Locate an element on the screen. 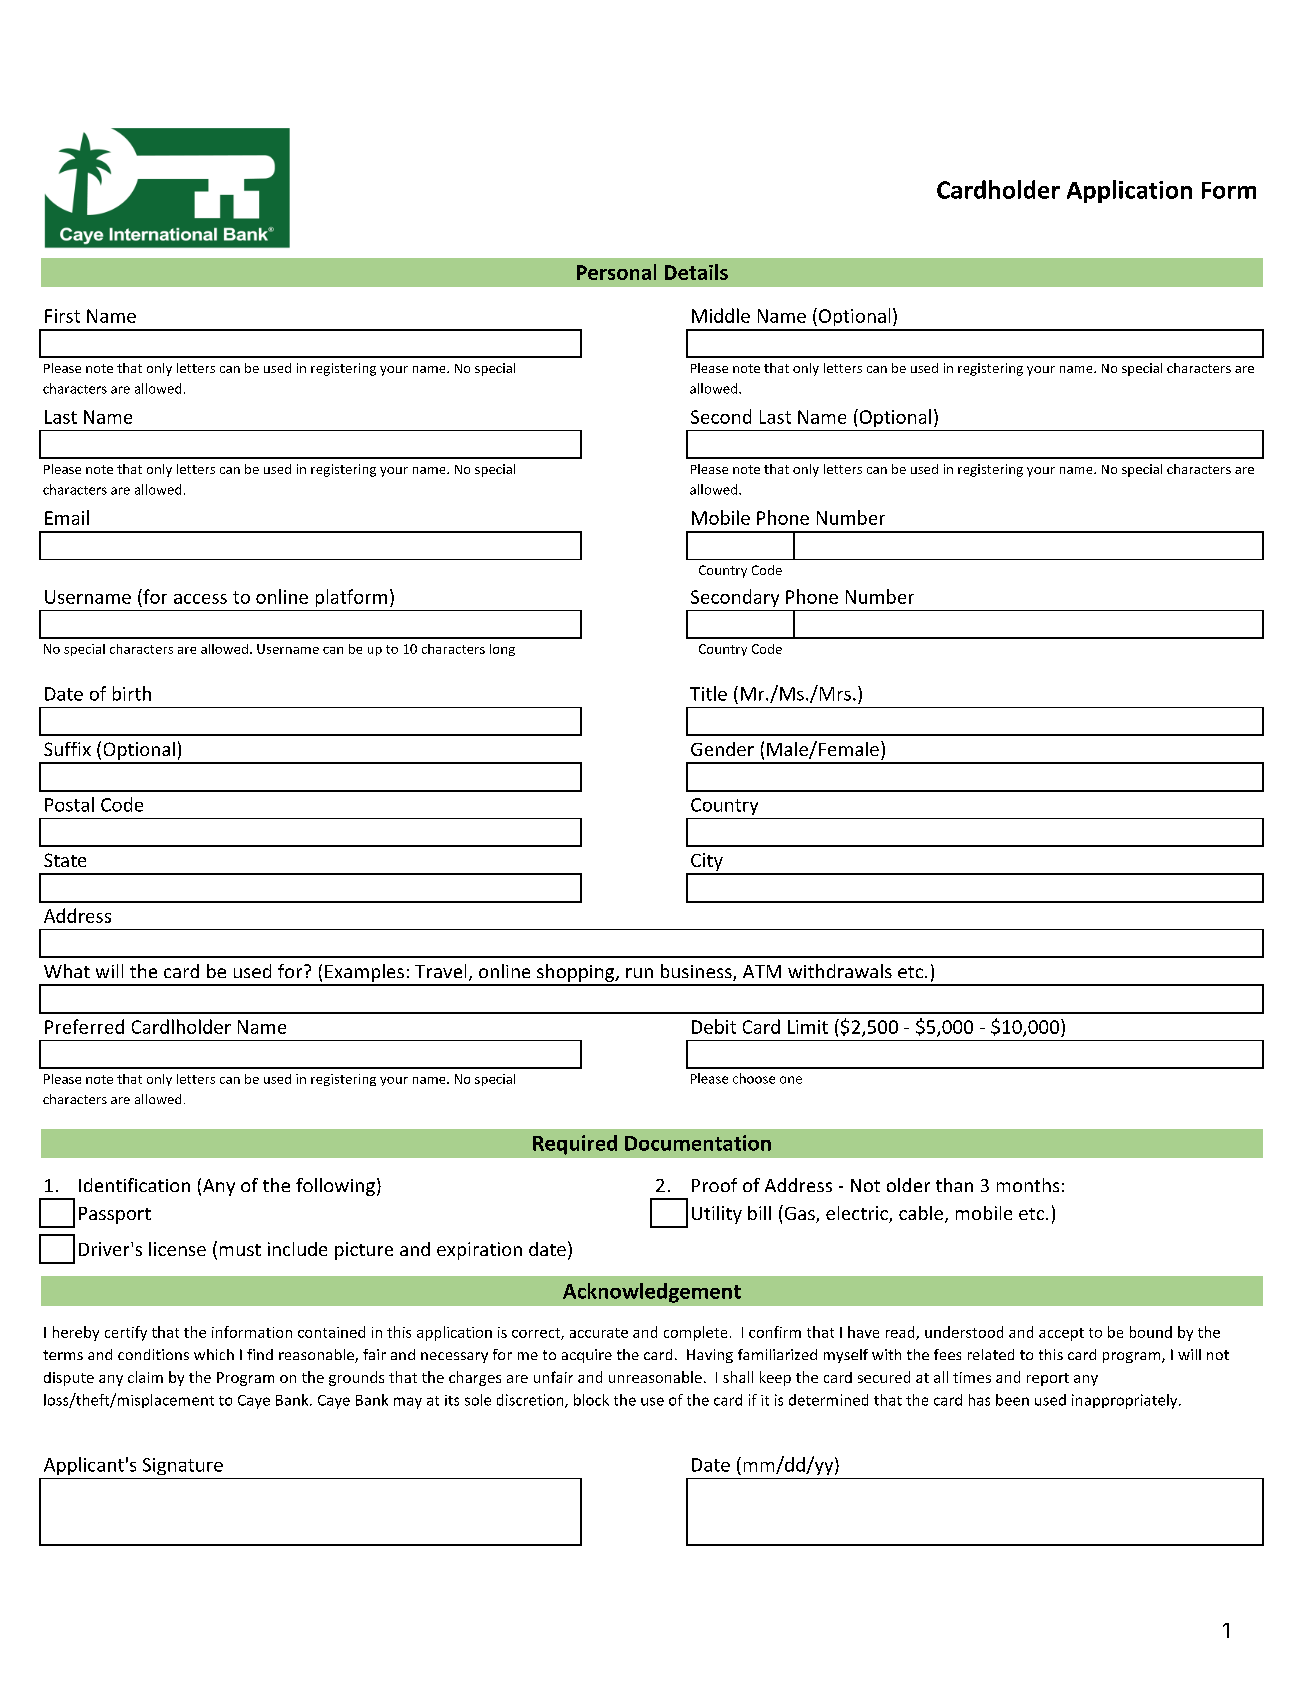  long is located at coordinates (502, 650).
